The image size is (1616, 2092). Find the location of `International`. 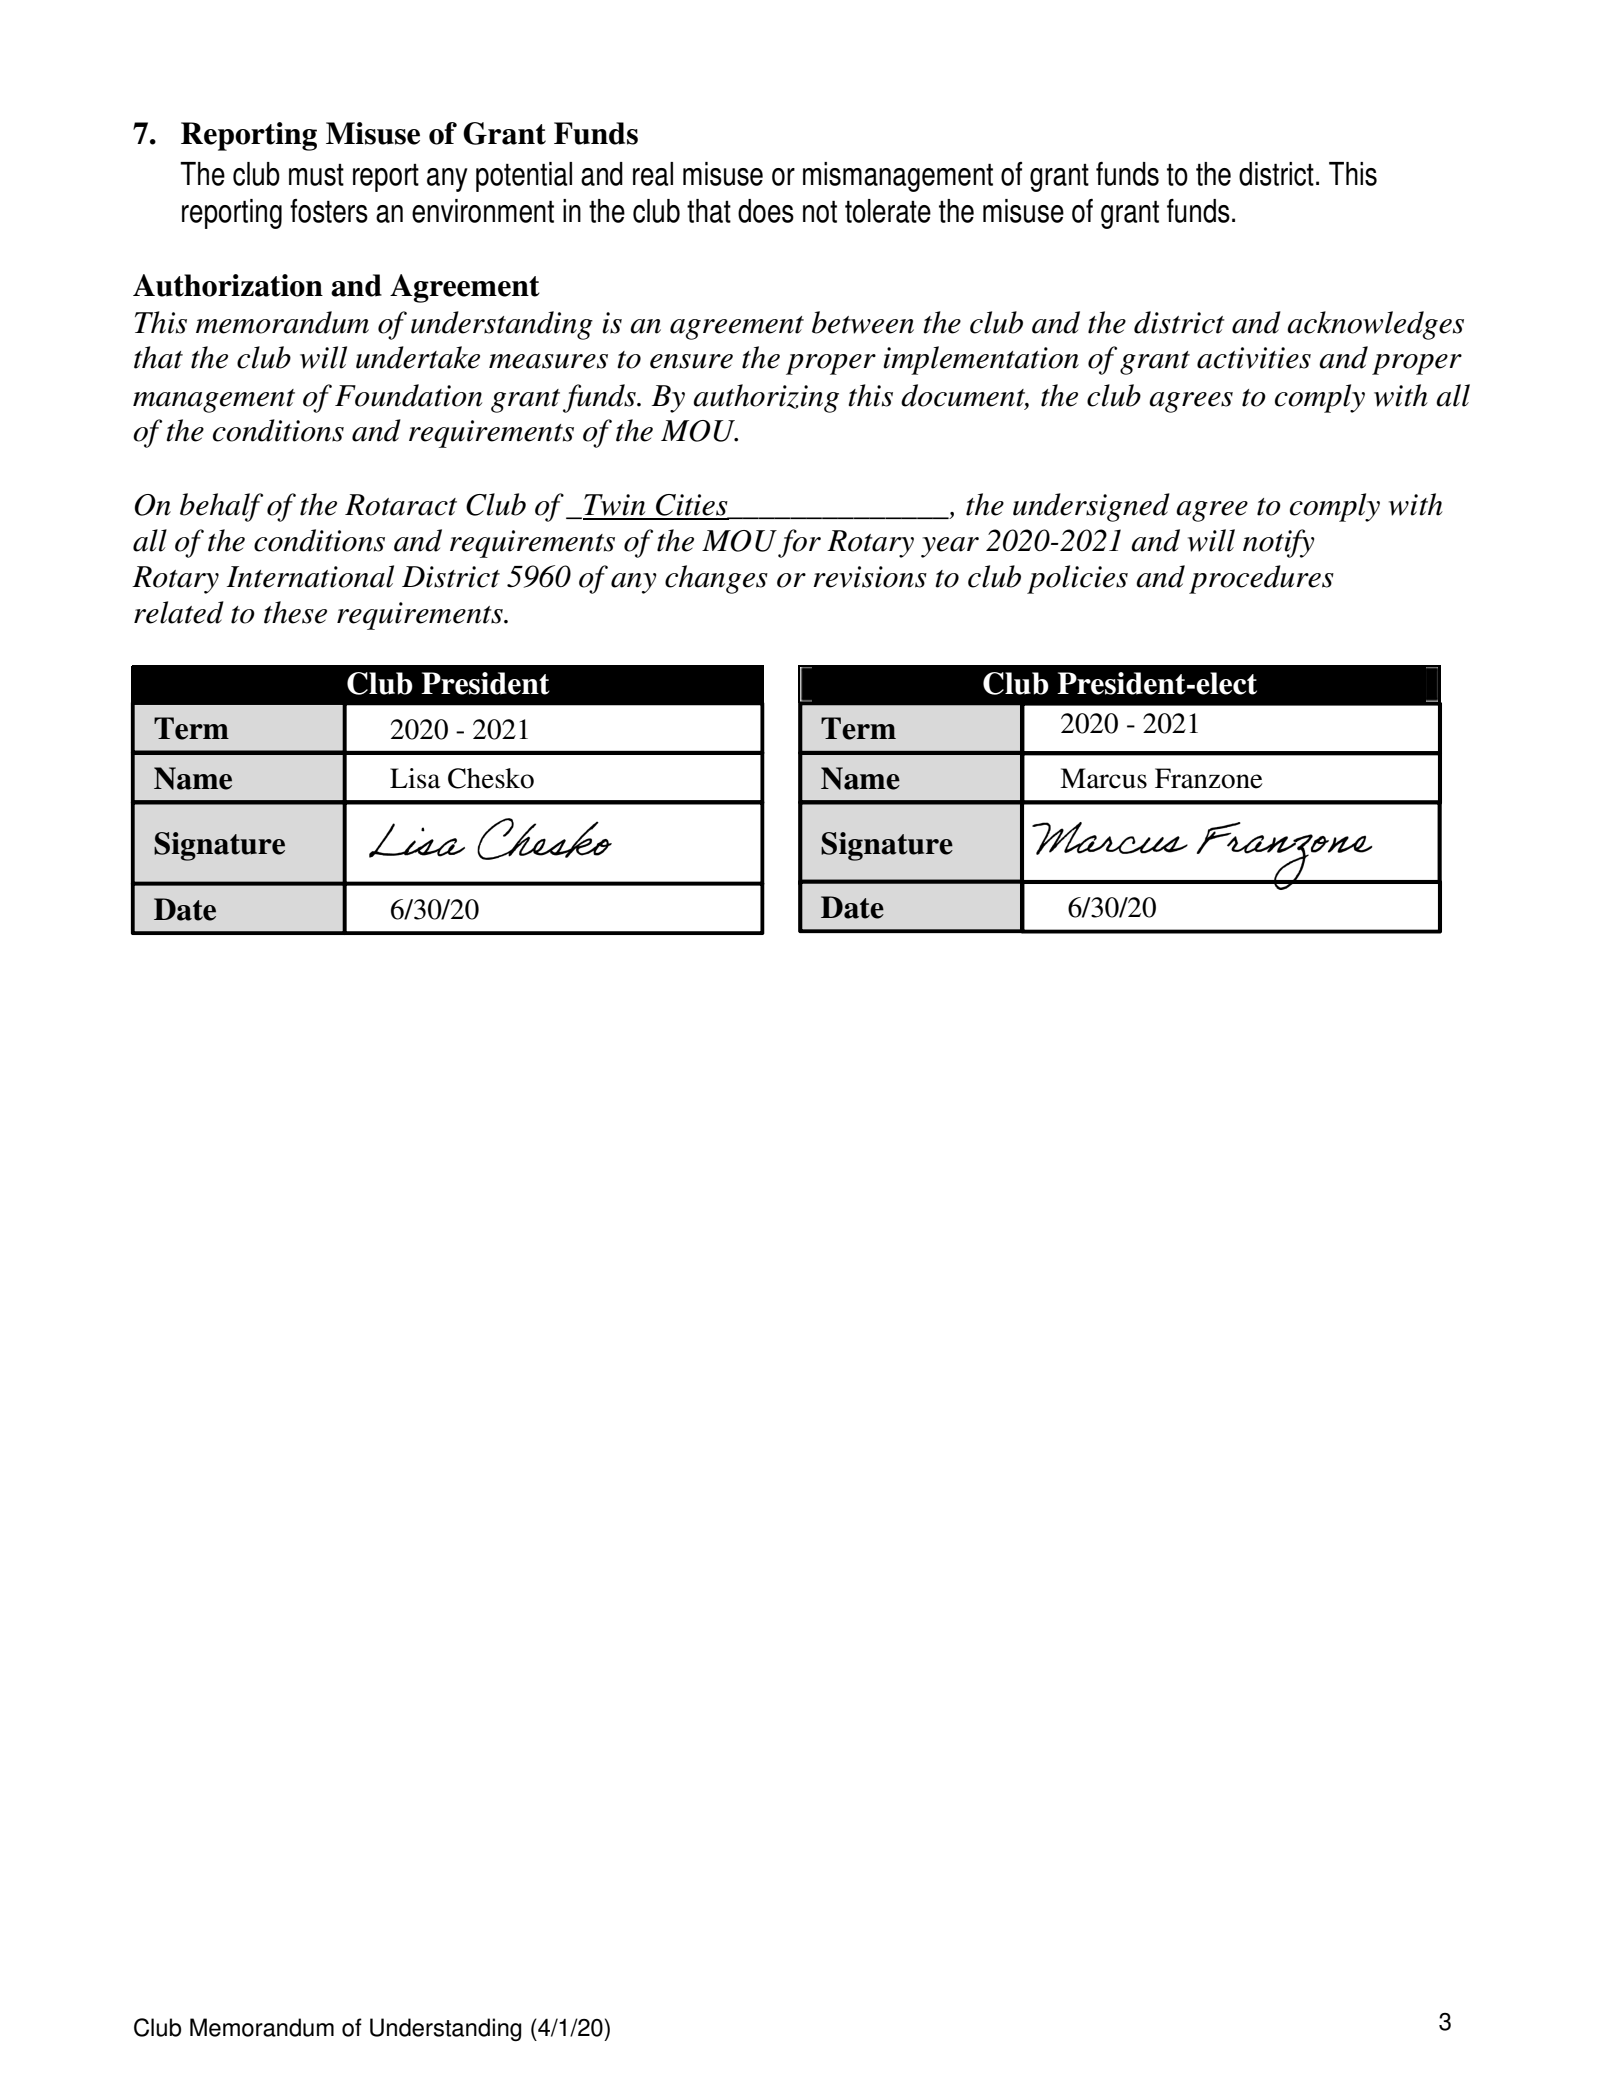

International is located at coordinates (310, 576).
